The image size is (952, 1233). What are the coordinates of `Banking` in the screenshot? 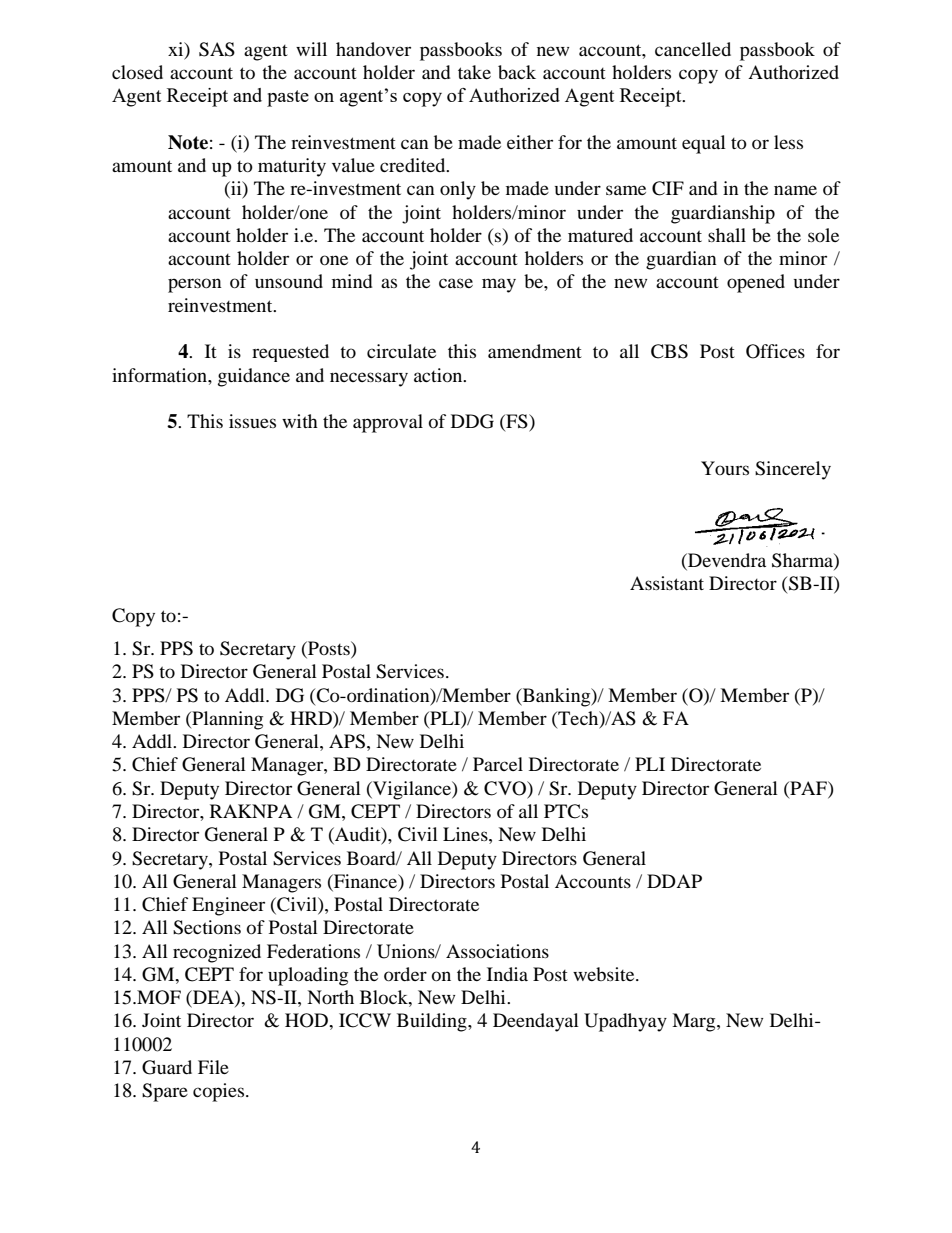 It's located at (556, 697).
